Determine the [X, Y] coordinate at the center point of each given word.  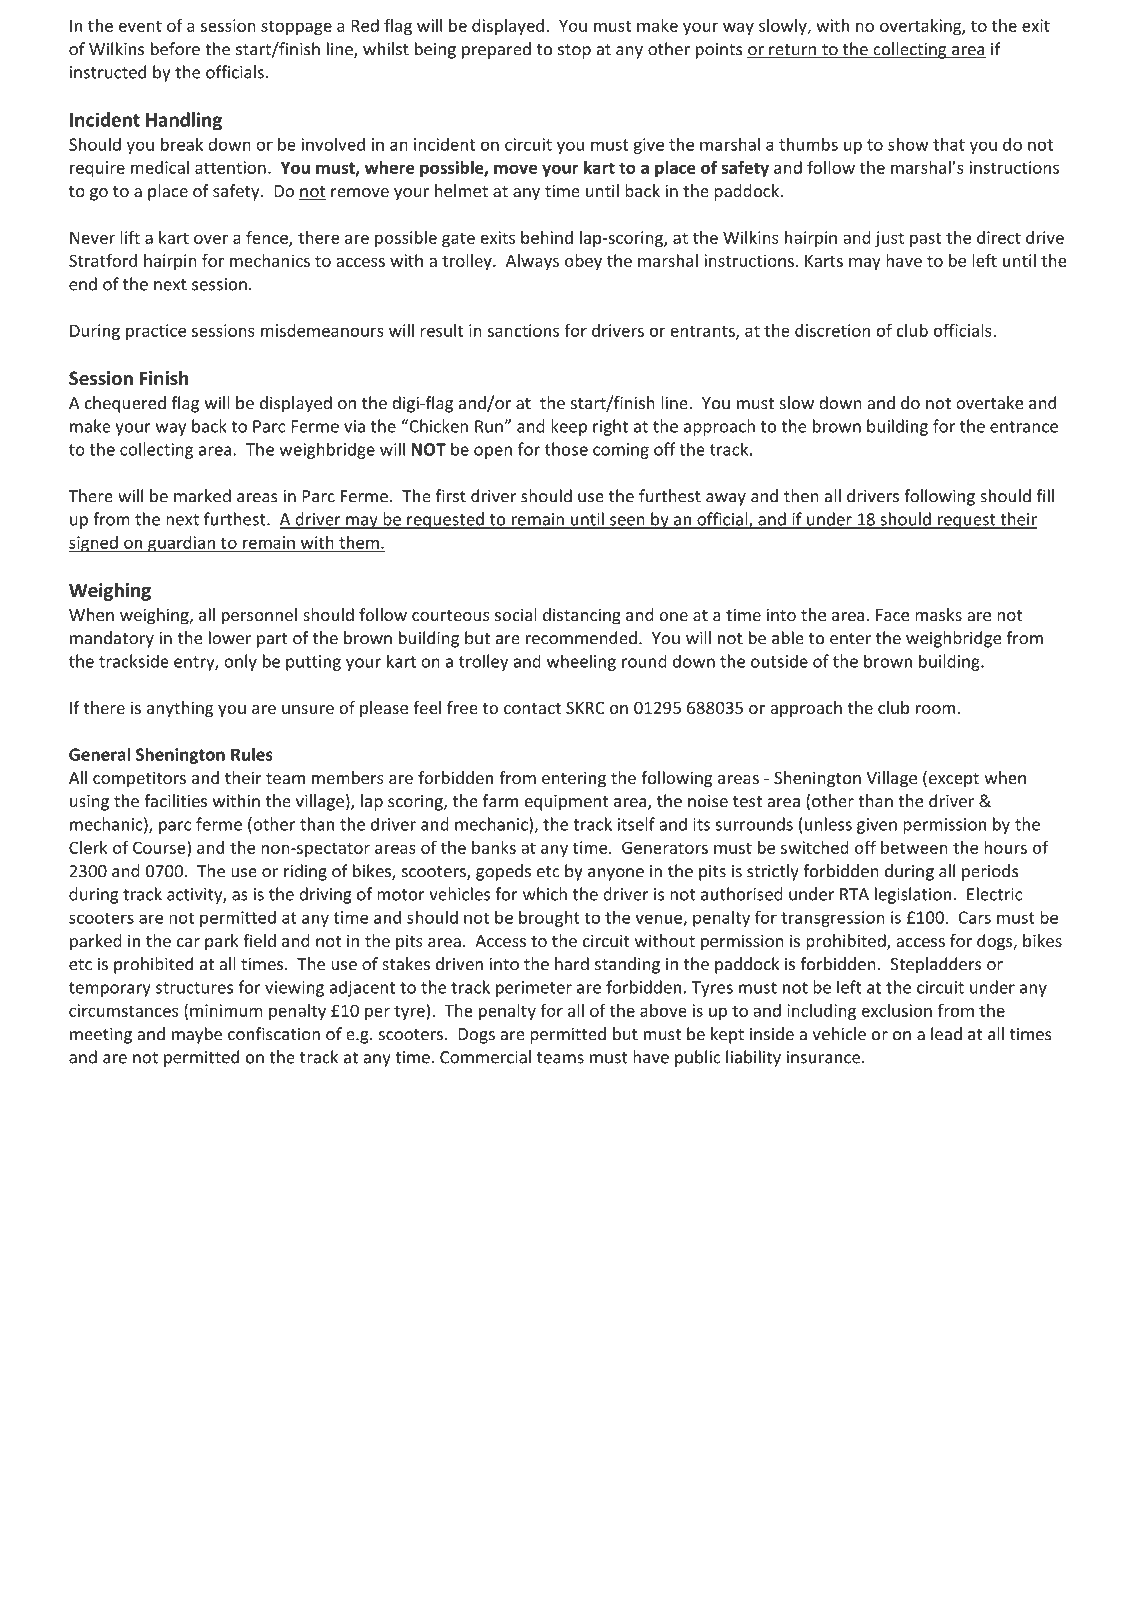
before [175, 49]
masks [938, 614]
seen [627, 522]
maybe [197, 1035]
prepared [496, 50]
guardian [181, 544]
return [792, 51]
